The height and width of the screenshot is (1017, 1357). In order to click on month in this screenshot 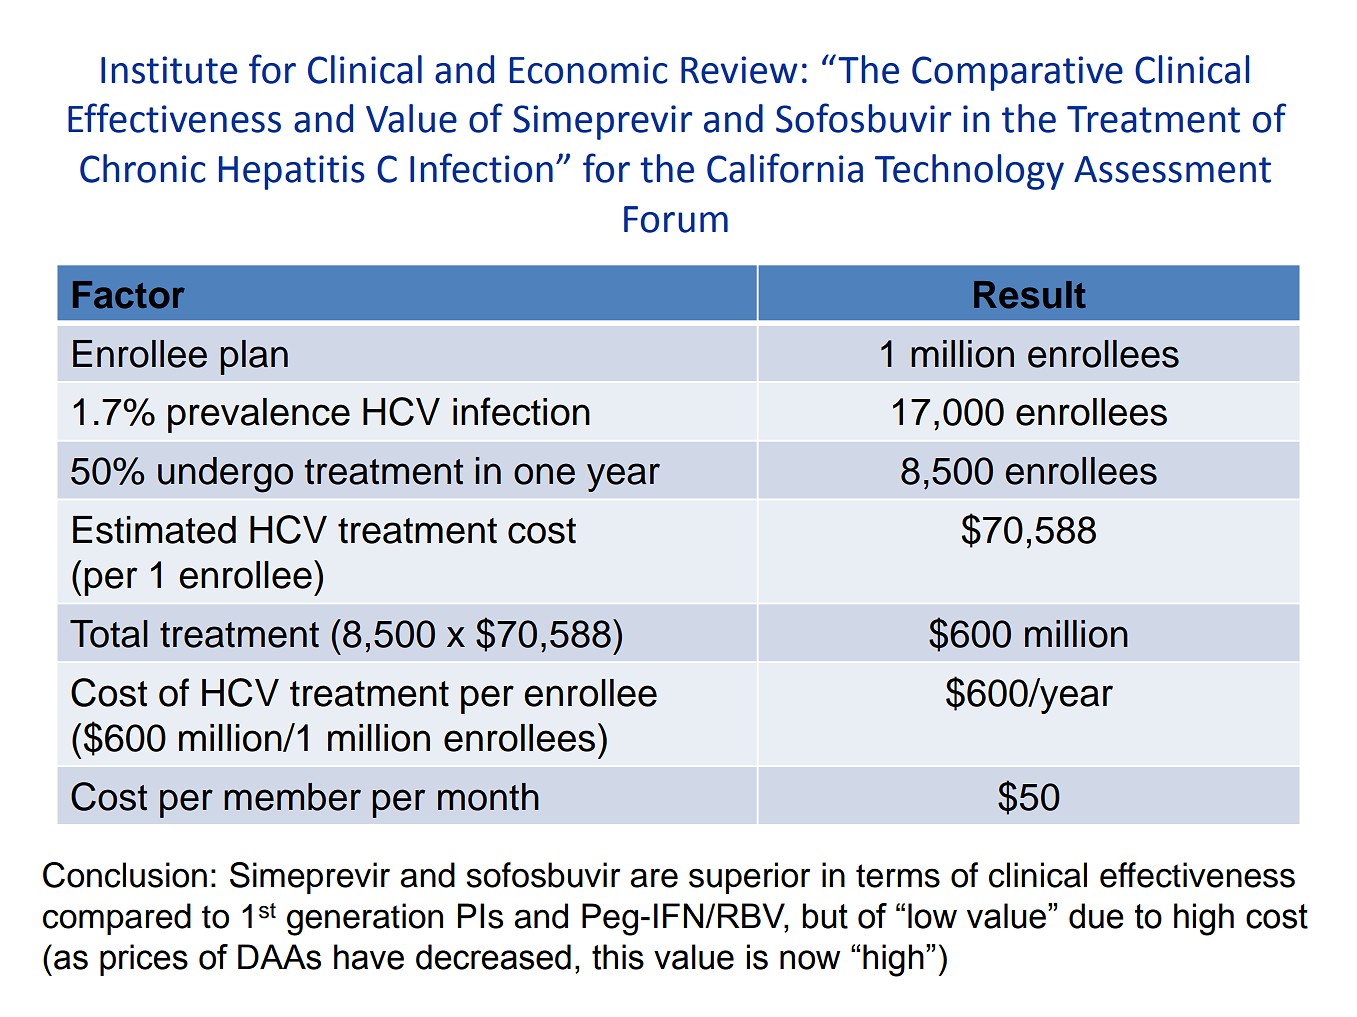, I will do `click(488, 797)`.
